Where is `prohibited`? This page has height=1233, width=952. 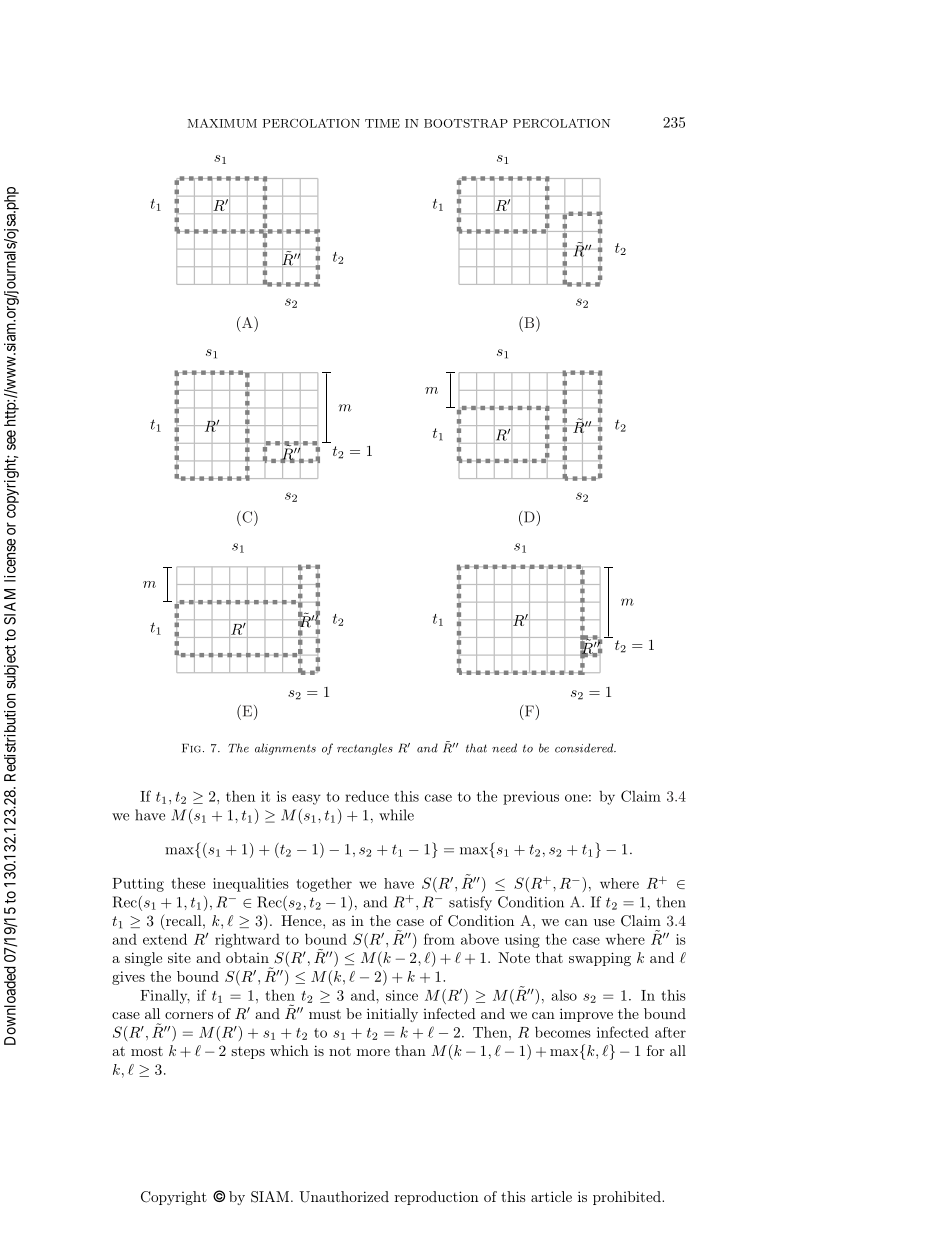 prohibited is located at coordinates (628, 1198).
